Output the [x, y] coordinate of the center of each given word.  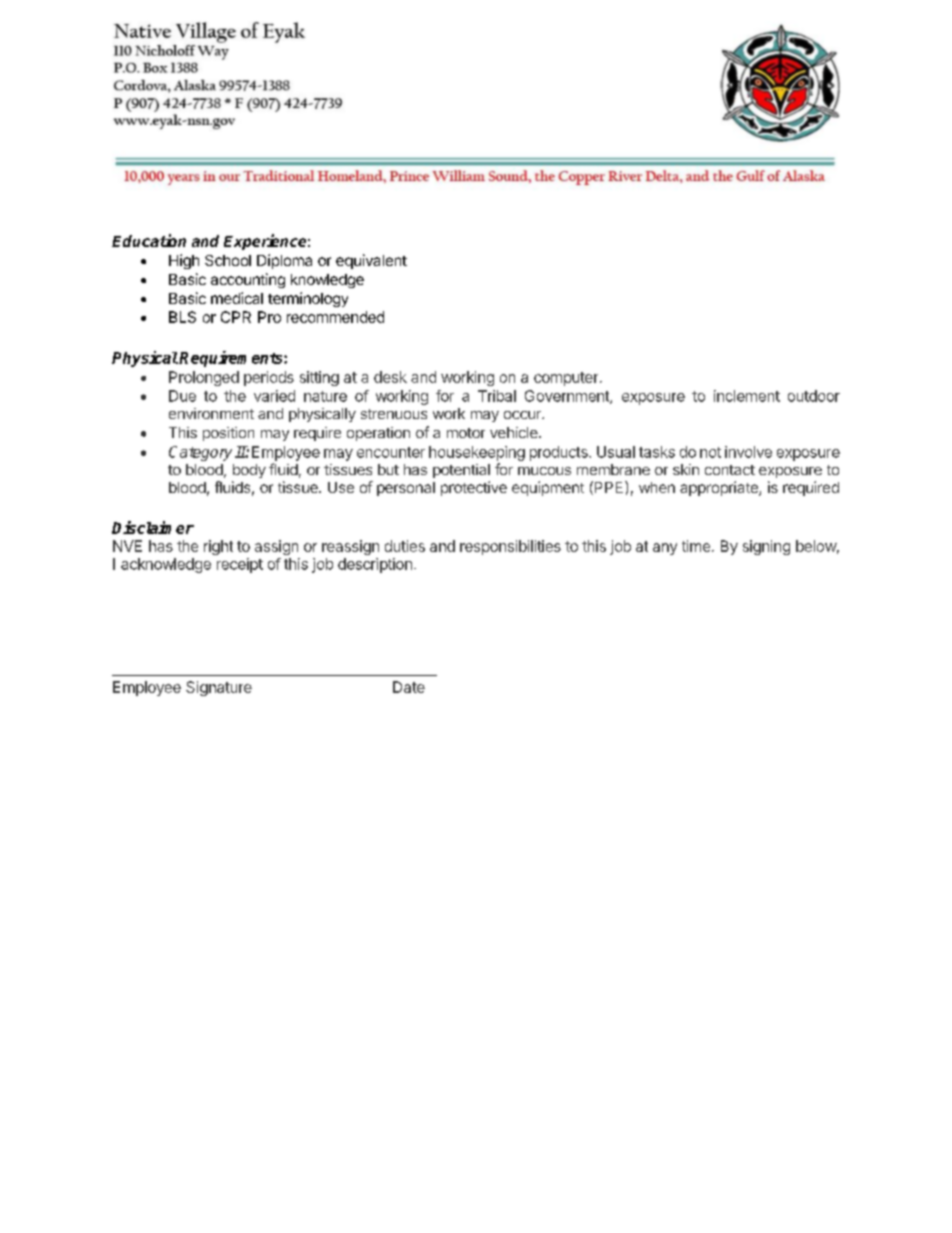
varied [274, 396]
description [375, 565]
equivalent [371, 261]
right [218, 547]
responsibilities [510, 547]
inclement [747, 396]
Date [409, 687]
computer [567, 379]
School [228, 260]
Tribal [497, 396]
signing [766, 547]
